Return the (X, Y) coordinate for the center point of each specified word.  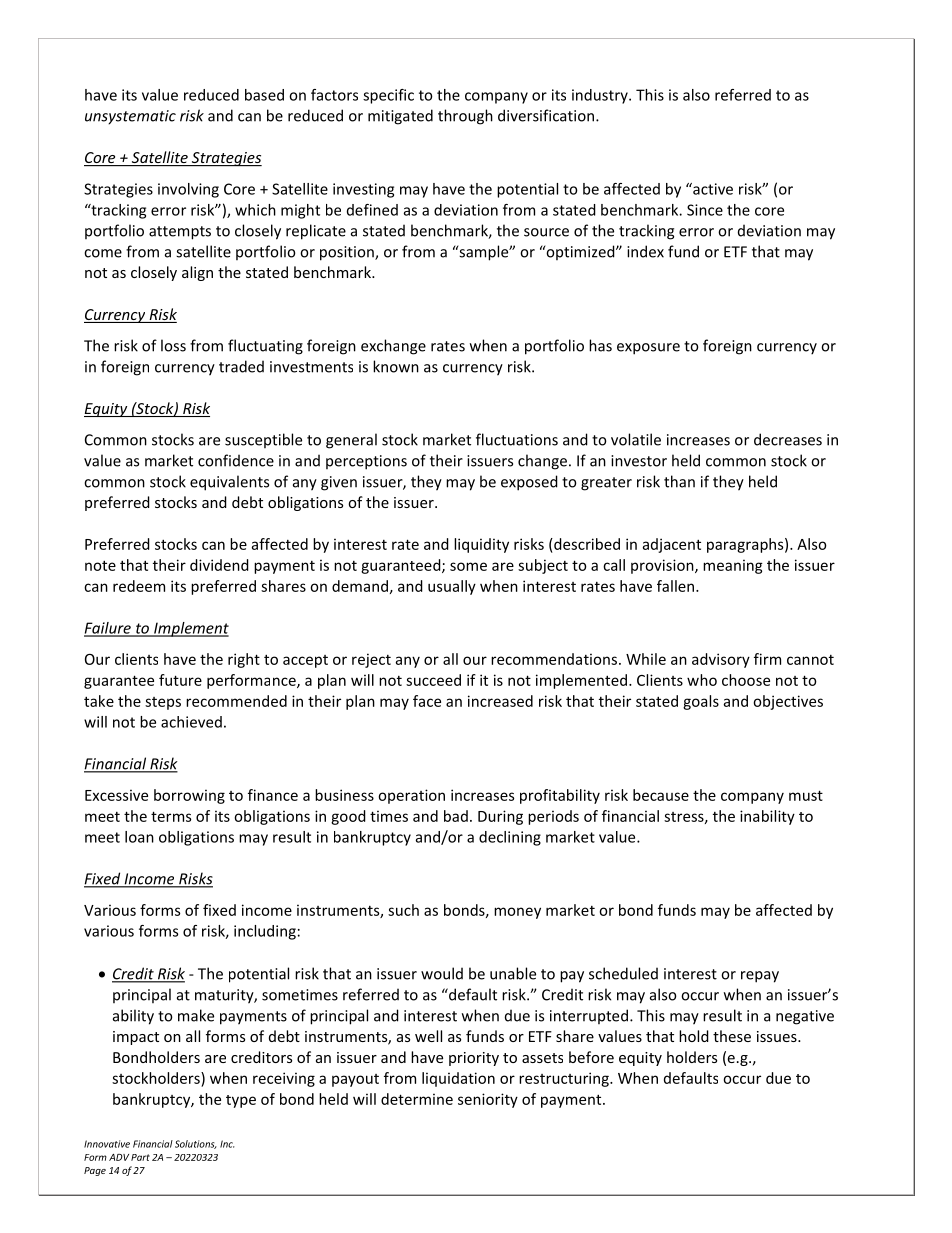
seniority (488, 1100)
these (732, 1036)
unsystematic (130, 117)
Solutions (196, 1144)
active (712, 189)
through (465, 117)
